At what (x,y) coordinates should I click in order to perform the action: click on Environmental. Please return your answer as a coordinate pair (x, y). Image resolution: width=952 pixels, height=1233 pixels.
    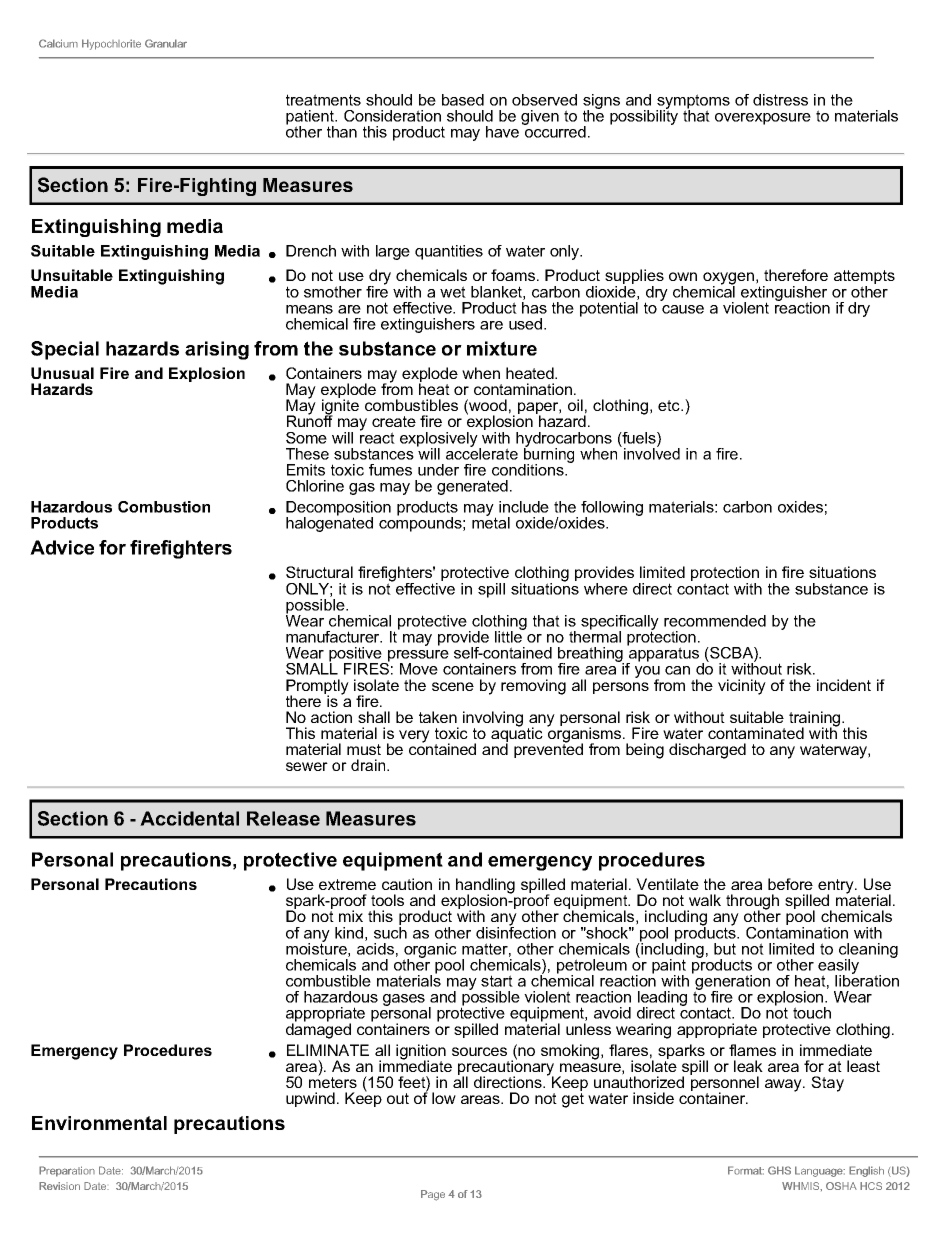
    Looking at the image, I should click on (99, 1123).
